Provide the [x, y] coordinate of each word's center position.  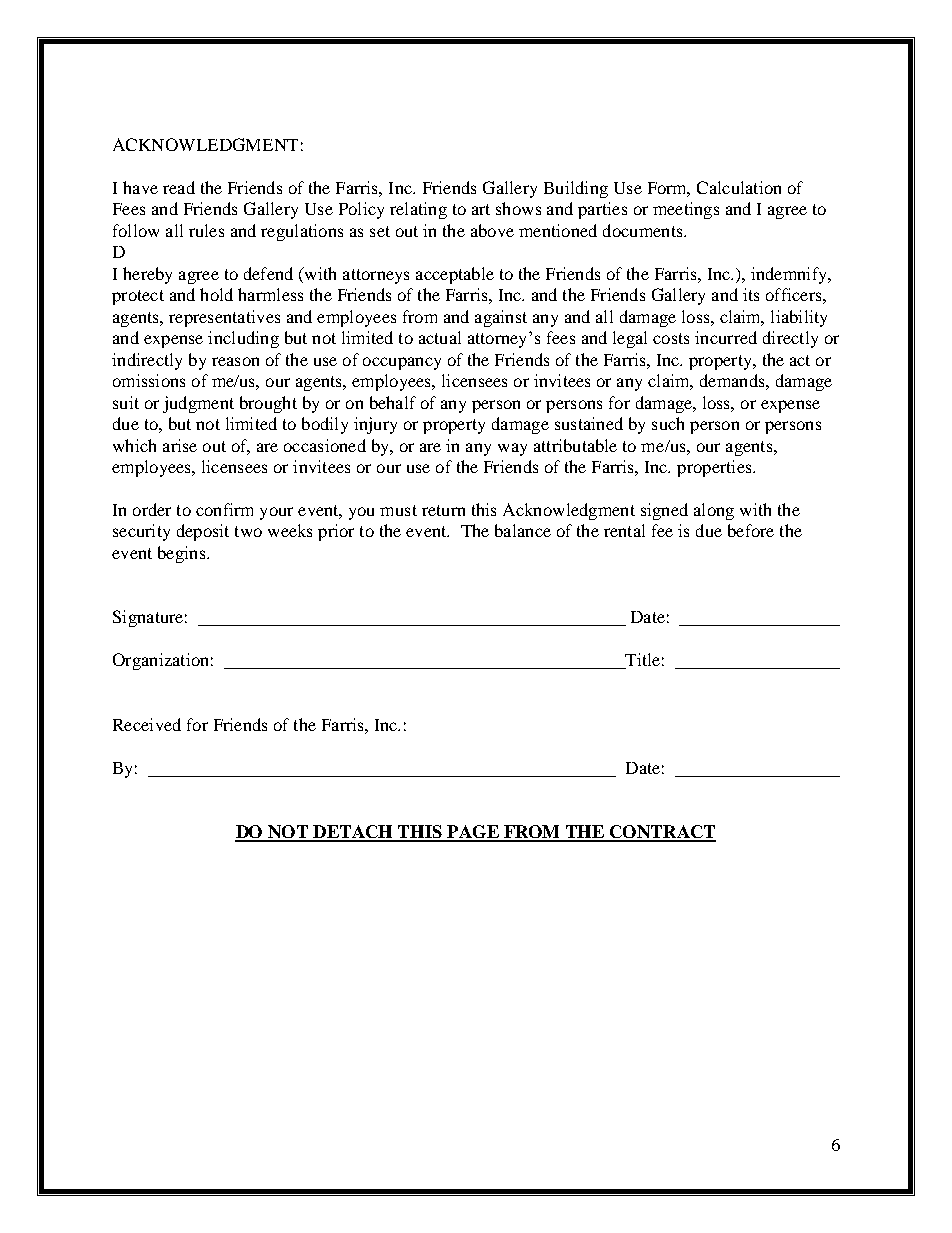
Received [147, 724]
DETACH [353, 833]
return [443, 510]
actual [440, 337]
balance [523, 530]
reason [235, 361]
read [179, 187]
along [714, 511]
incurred [726, 337]
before [751, 530]
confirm [224, 509]
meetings [686, 210]
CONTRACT [662, 833]
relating [418, 210]
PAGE [473, 833]
